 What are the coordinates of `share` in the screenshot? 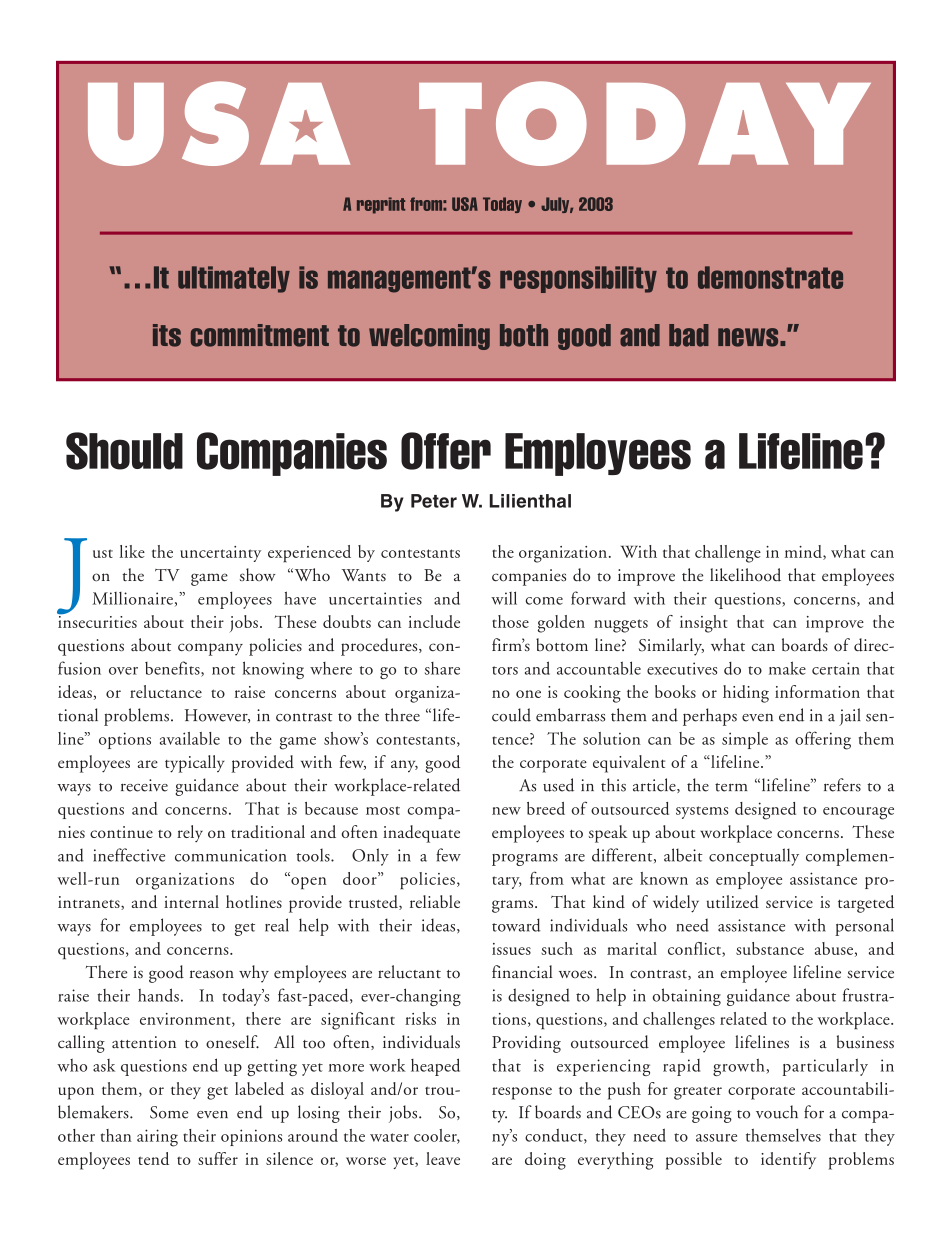 It's located at (442, 668).
